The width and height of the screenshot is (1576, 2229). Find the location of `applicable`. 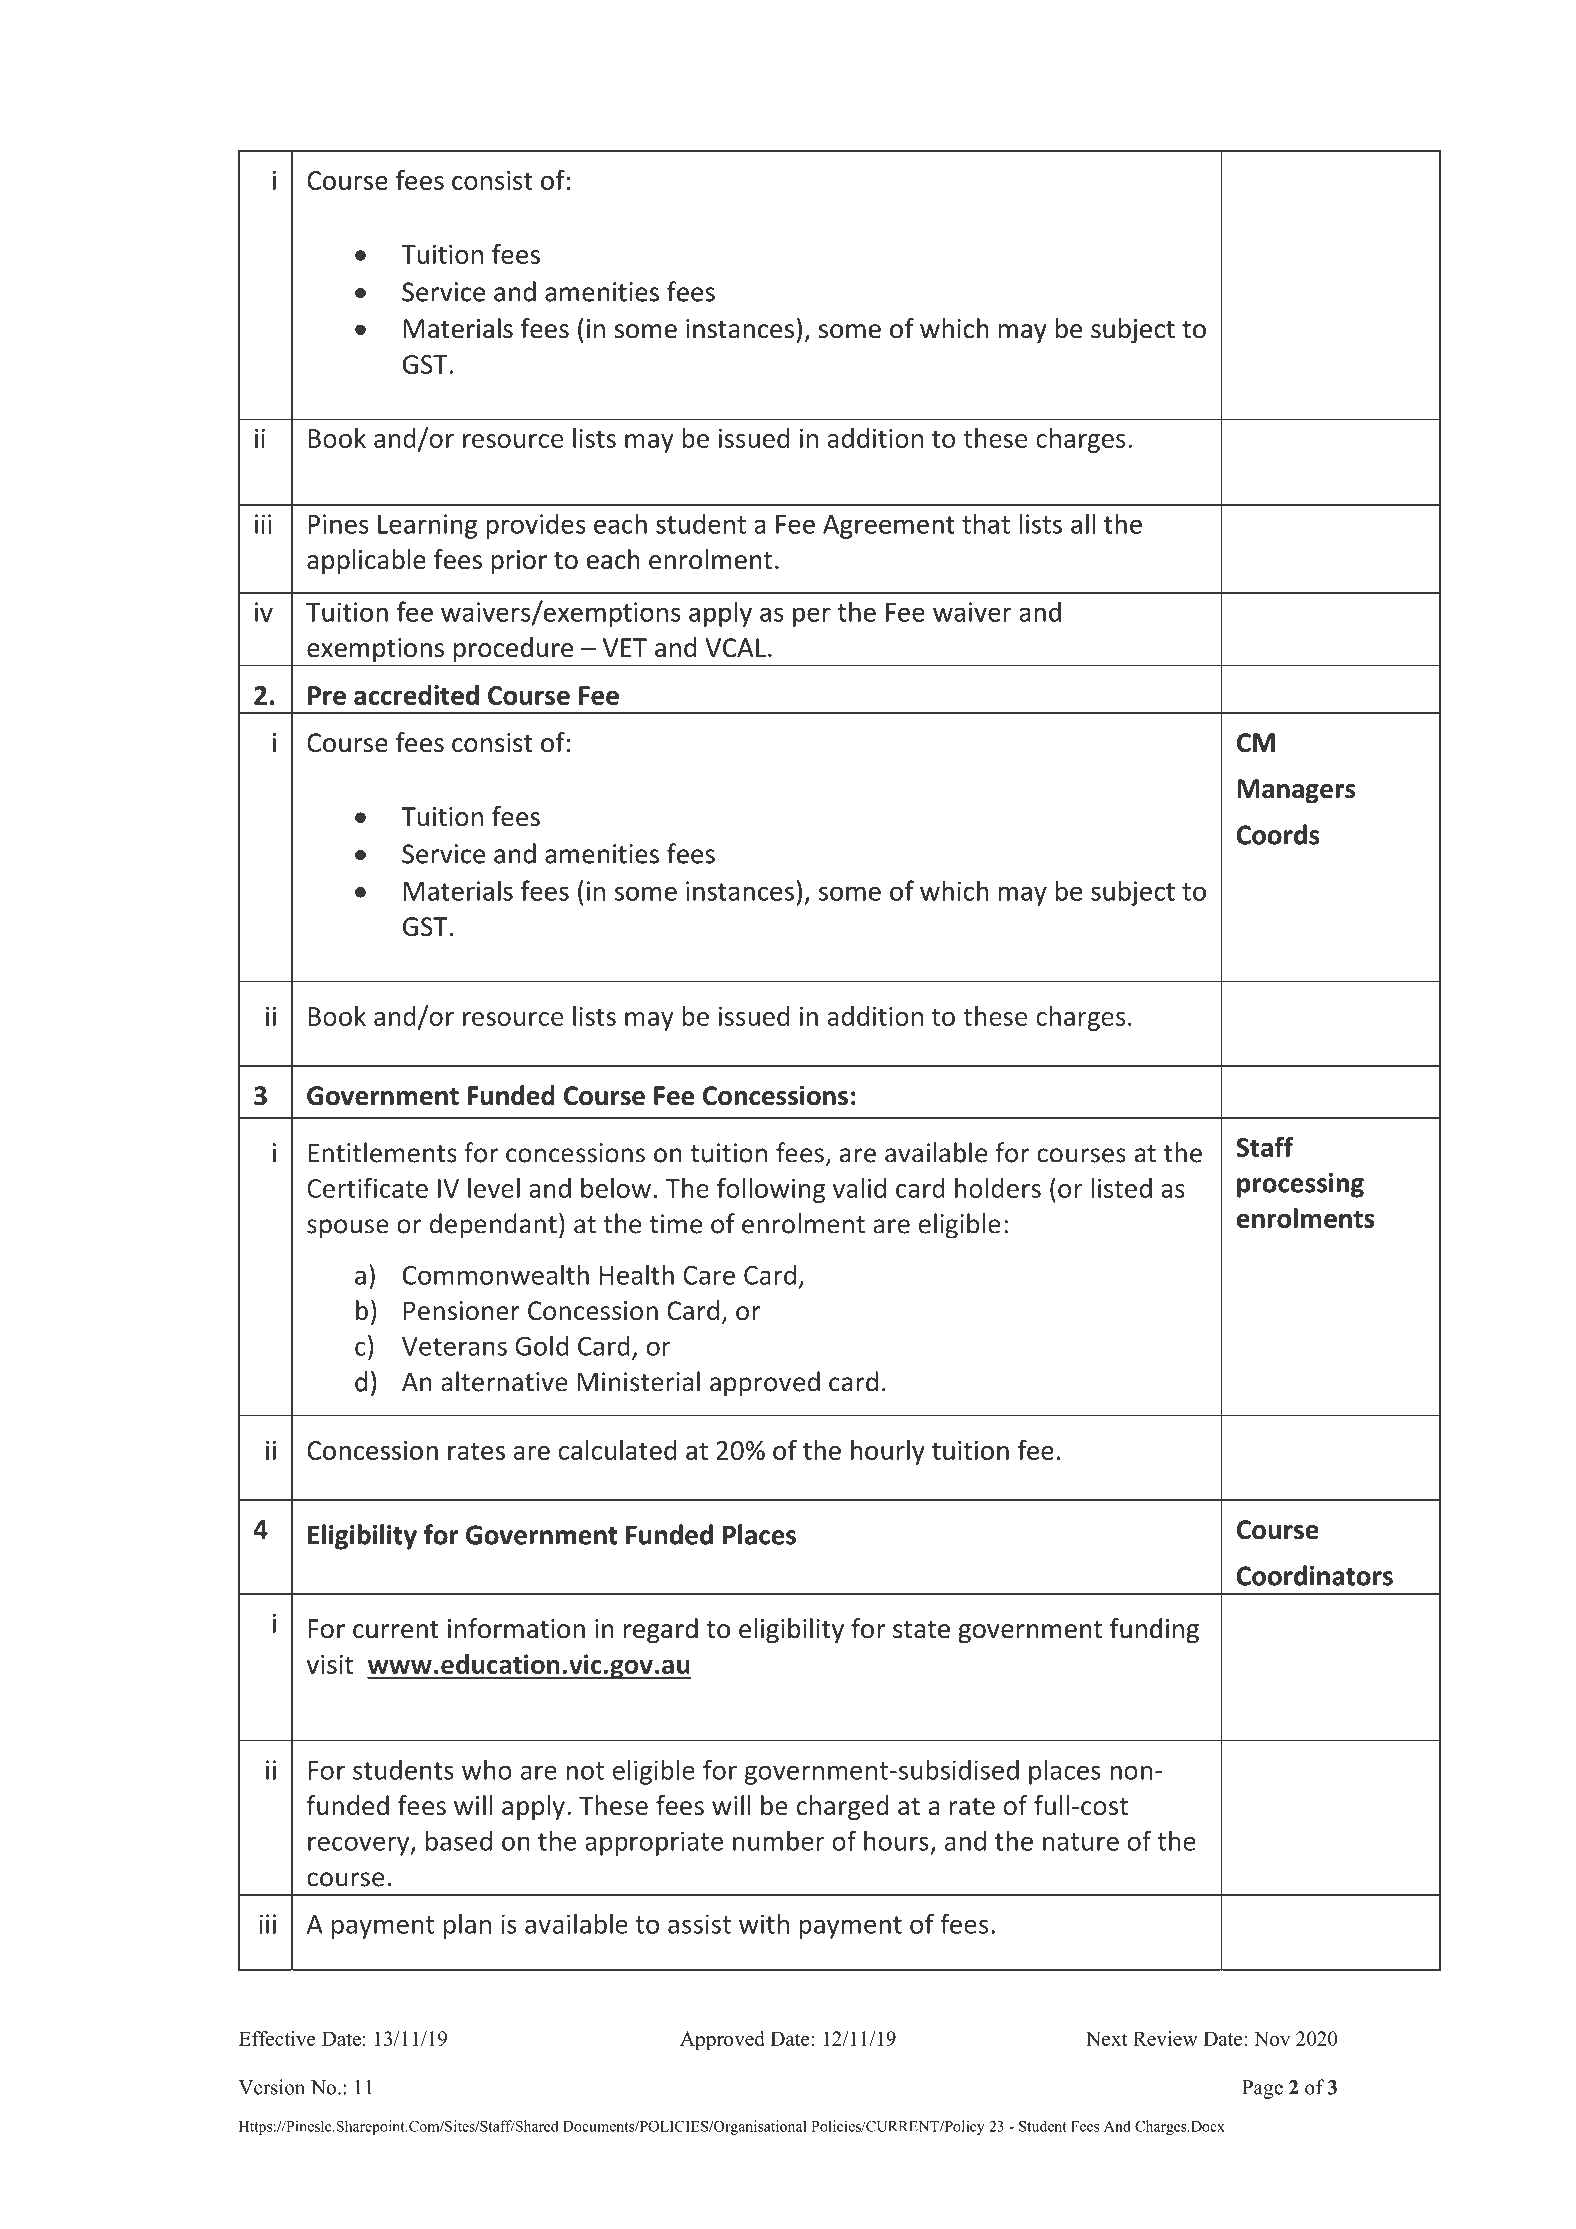

applicable is located at coordinates (366, 561).
